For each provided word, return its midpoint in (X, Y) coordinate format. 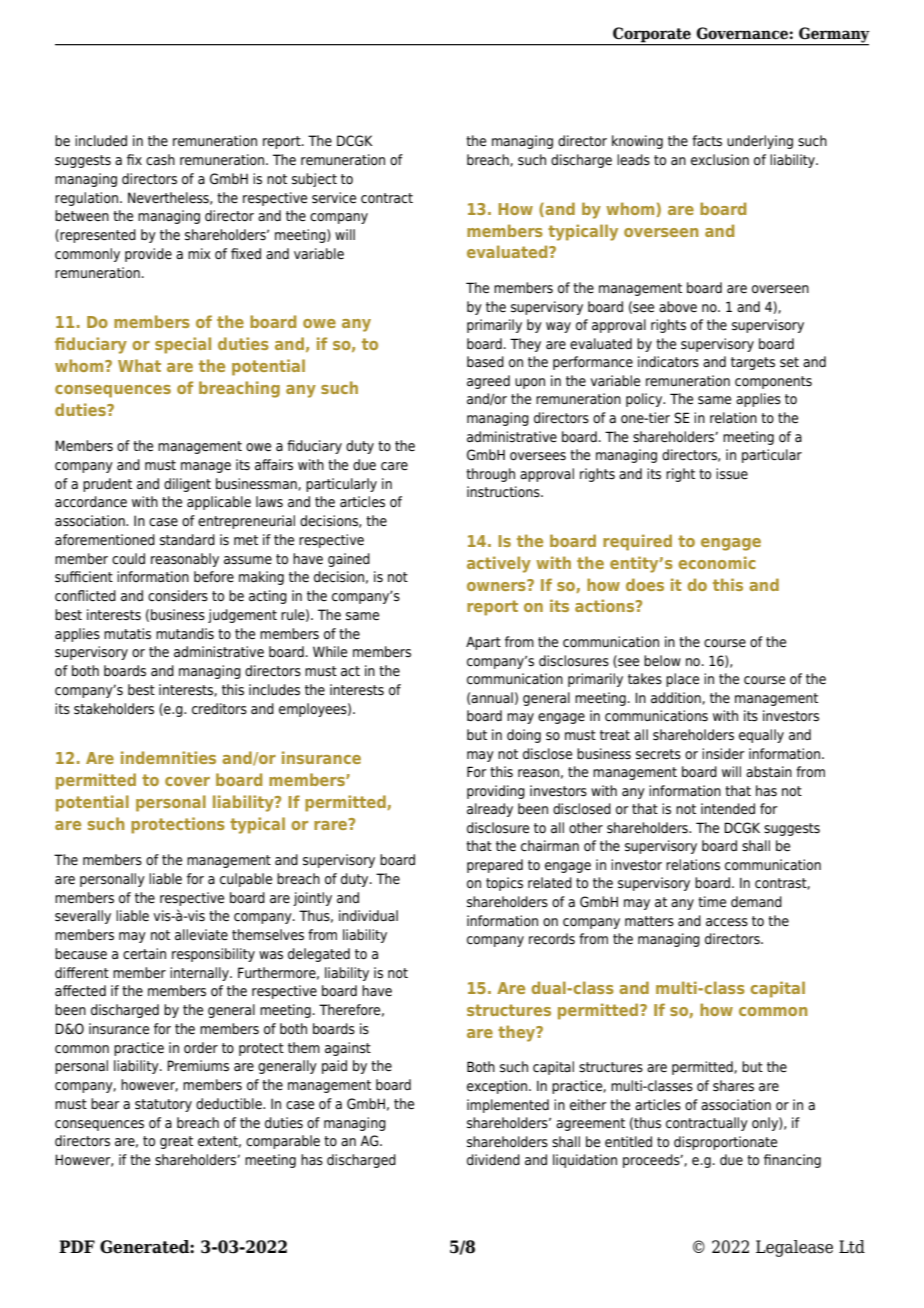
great (176, 1142)
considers (178, 596)
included (101, 141)
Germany (833, 36)
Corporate (652, 36)
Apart (483, 643)
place (682, 680)
